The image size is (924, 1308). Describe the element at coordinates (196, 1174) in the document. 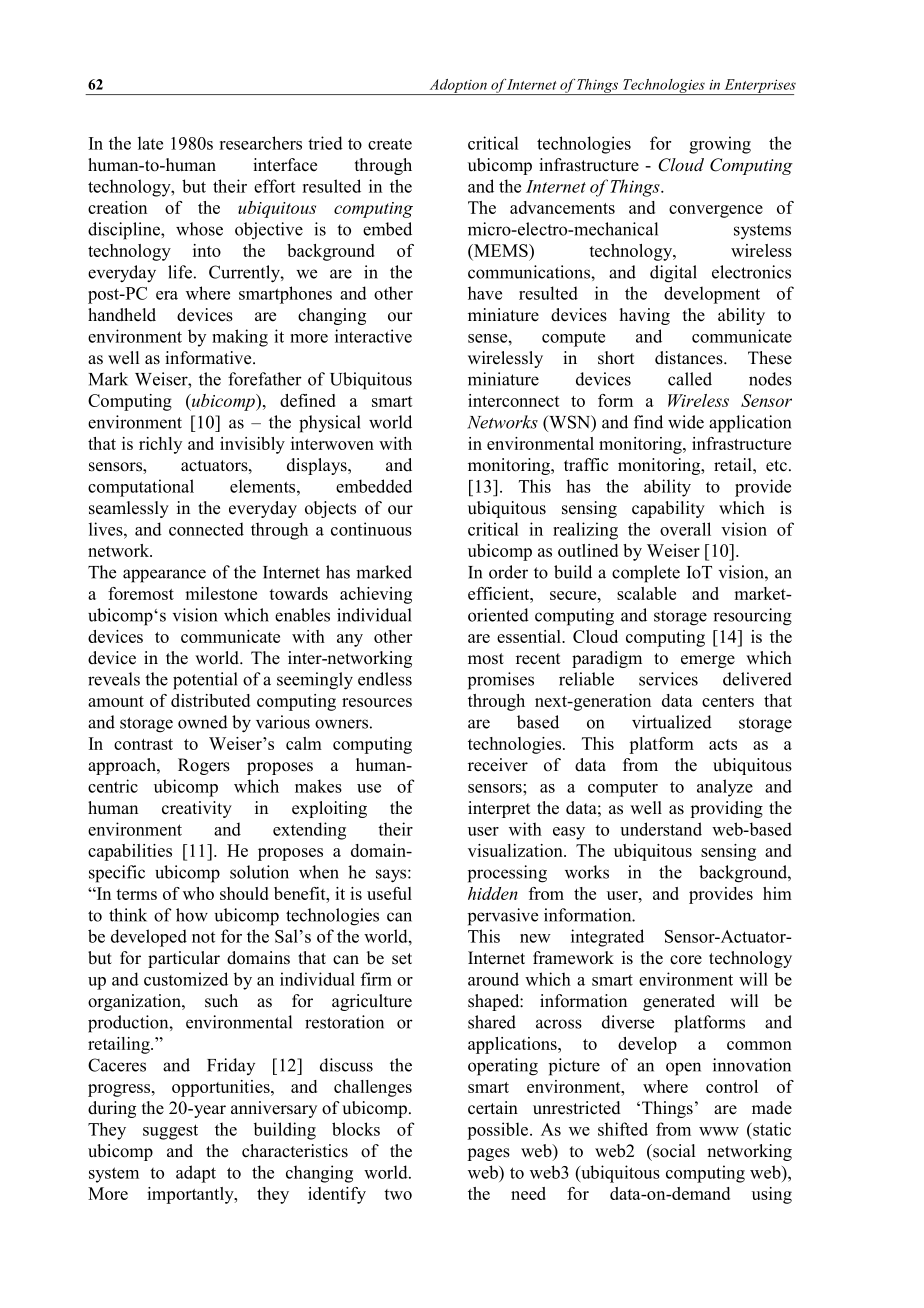

I see `adapt` at that location.
